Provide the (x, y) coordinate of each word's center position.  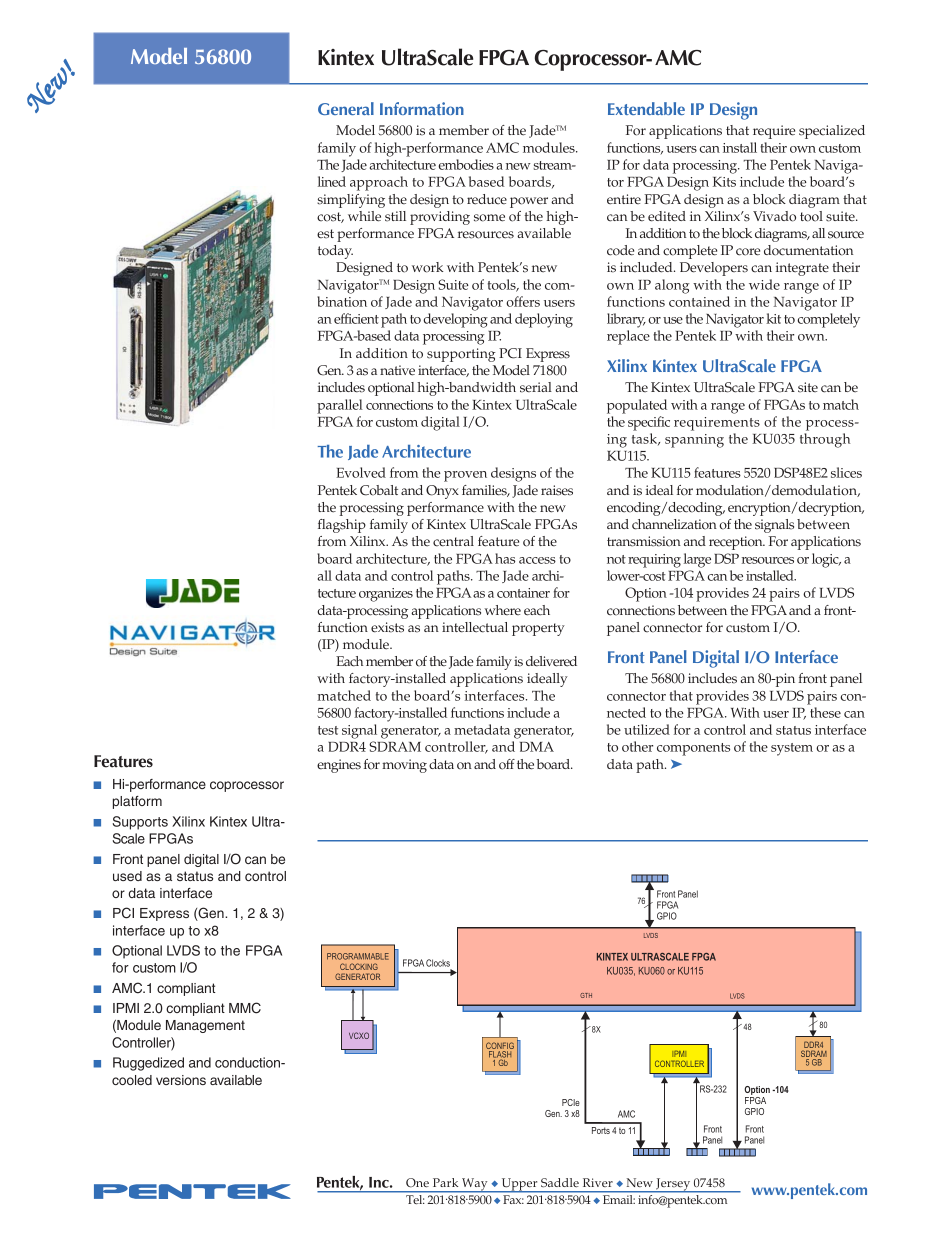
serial (536, 387)
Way (475, 1185)
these (825, 712)
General (346, 108)
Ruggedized (148, 1064)
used (127, 876)
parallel (340, 406)
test (328, 730)
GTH (586, 995)
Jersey (673, 1185)
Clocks (438, 963)
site (808, 387)
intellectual (475, 627)
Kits (724, 182)
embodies (466, 164)
